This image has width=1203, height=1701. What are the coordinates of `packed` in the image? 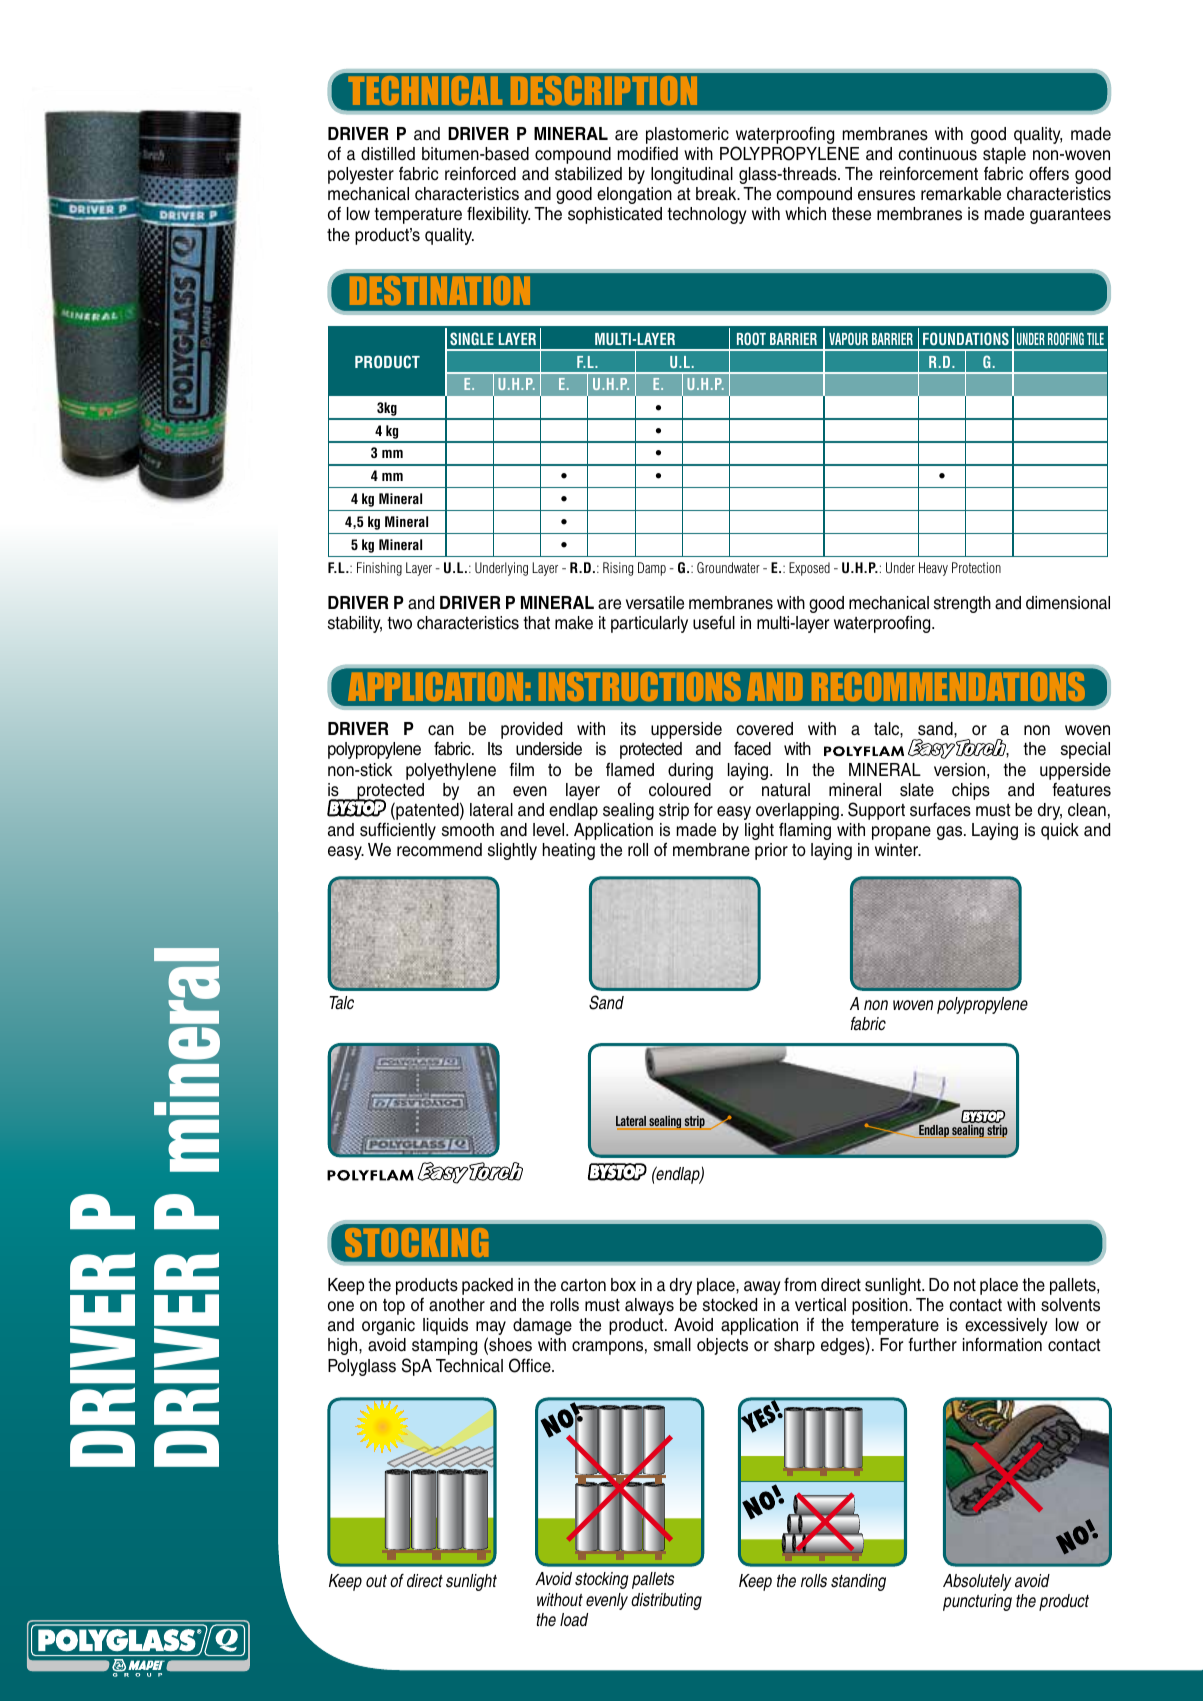 It's located at (487, 1286).
